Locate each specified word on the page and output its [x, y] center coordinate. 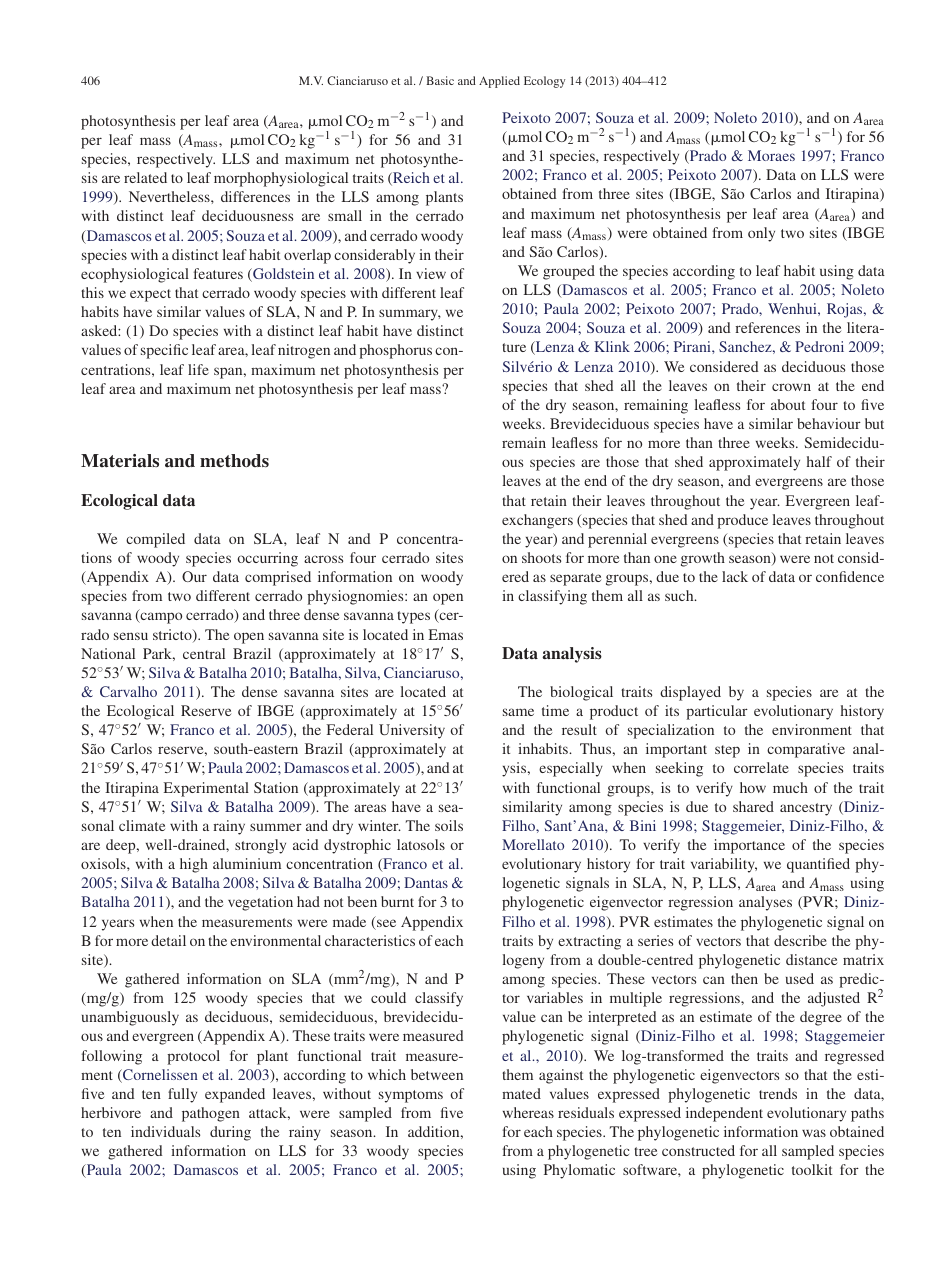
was [814, 1133]
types [413, 617]
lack [735, 576]
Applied [499, 82]
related [145, 177]
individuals [165, 1131]
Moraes [771, 155]
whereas [528, 1112]
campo [160, 618]
